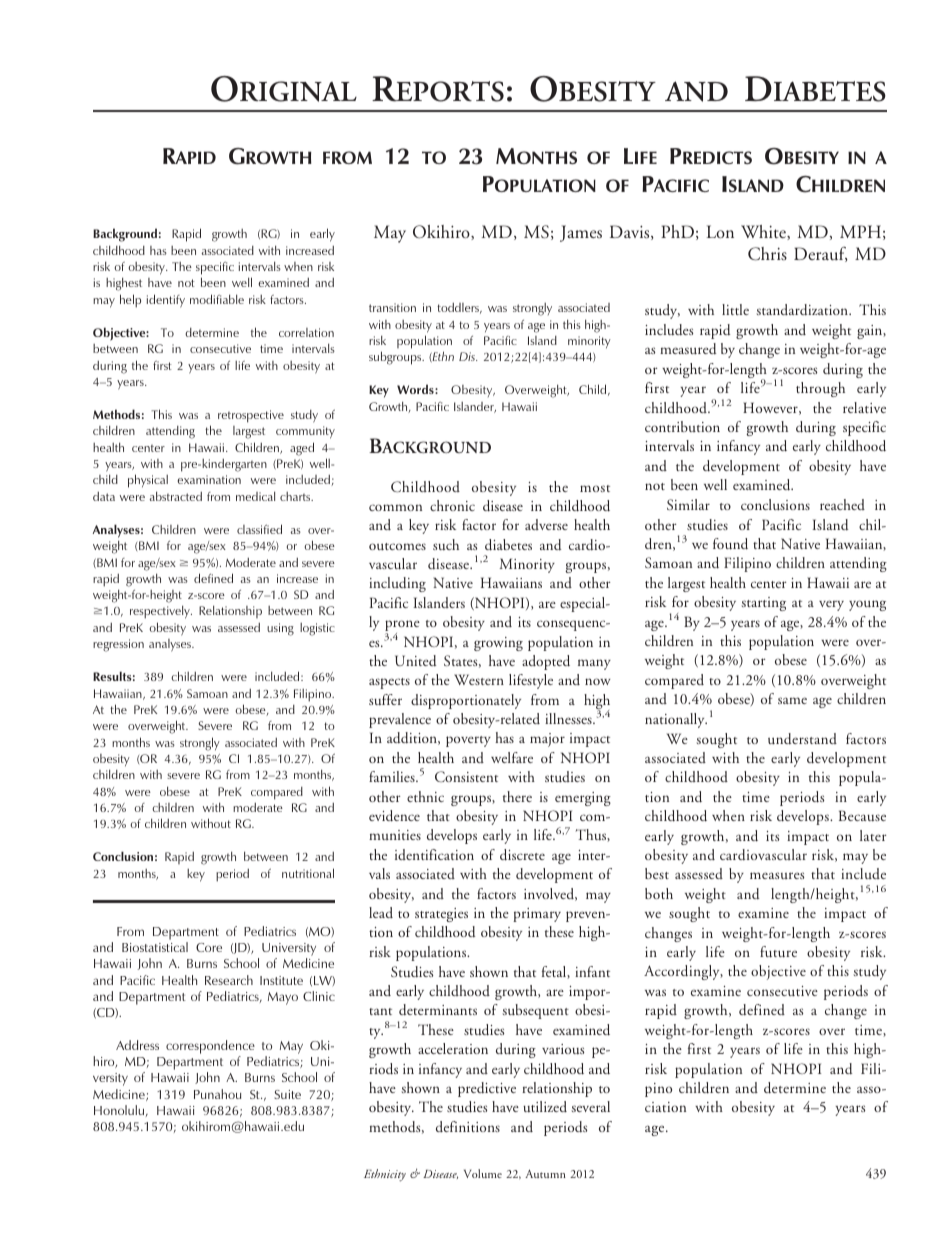 The image size is (952, 1233). What do you see at coordinates (446, 545) in the screenshot?
I see `such` at bounding box center [446, 545].
